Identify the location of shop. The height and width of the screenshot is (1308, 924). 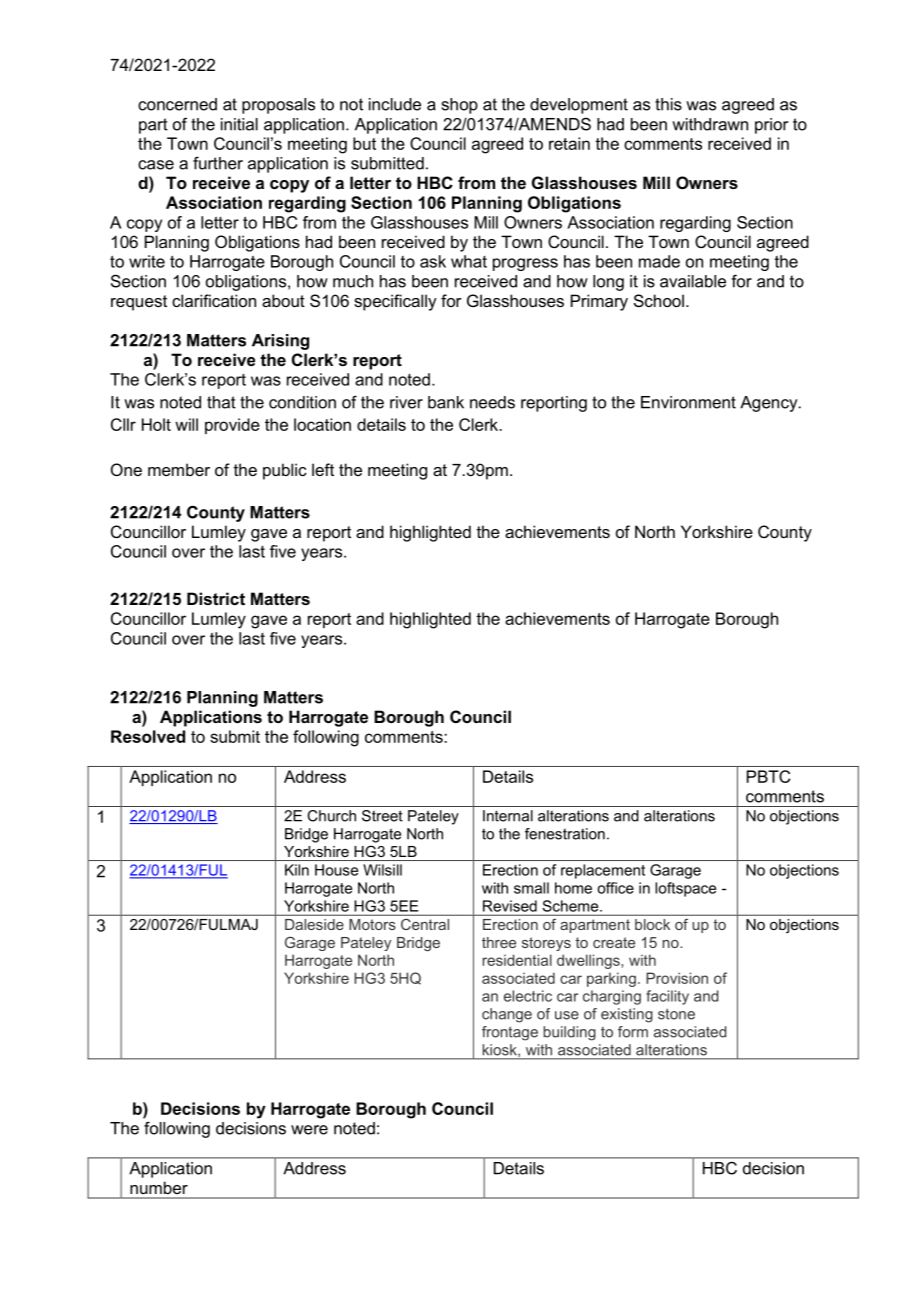
(460, 106).
